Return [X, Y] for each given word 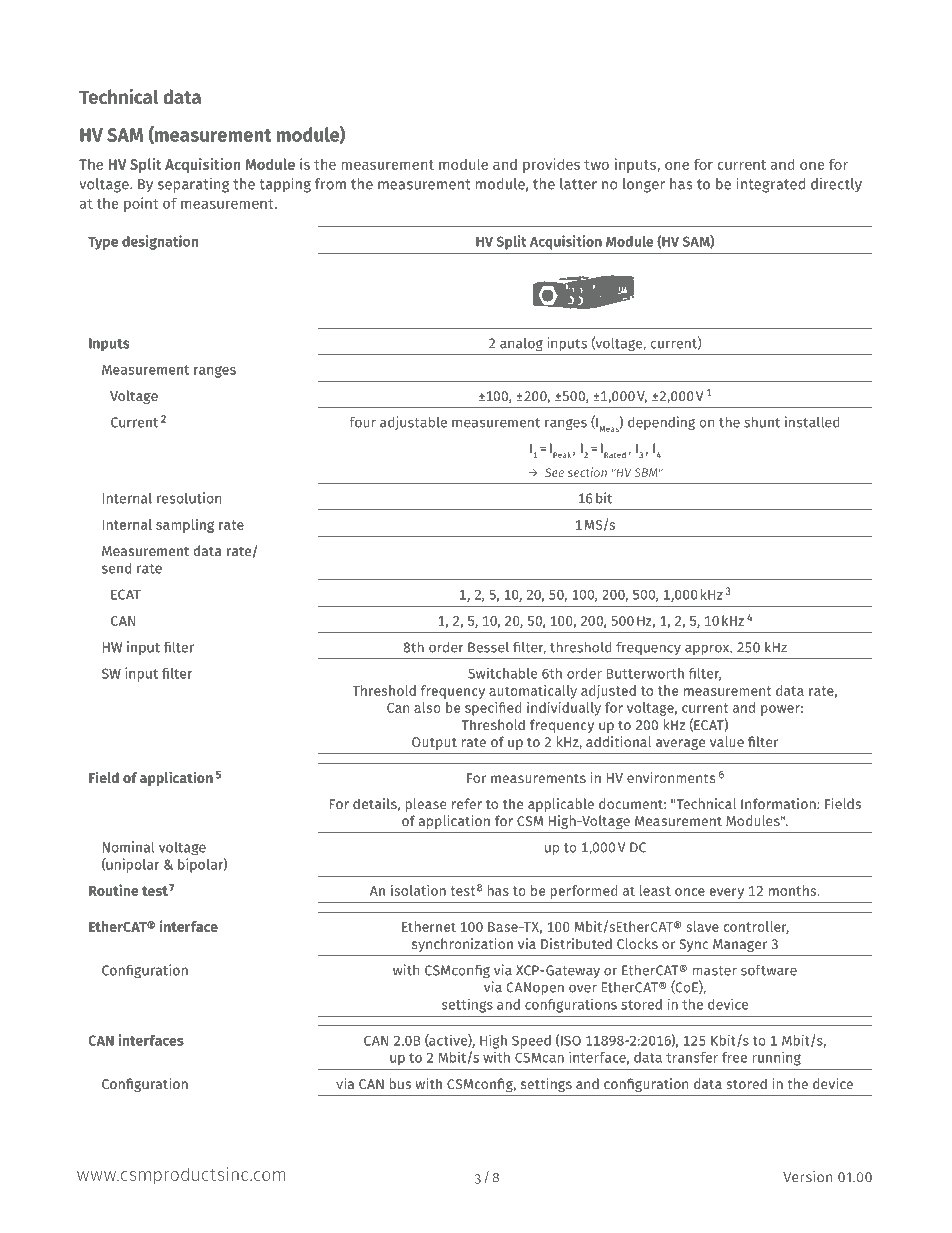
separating [193, 185]
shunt [762, 422]
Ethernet [429, 926]
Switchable [502, 673]
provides [551, 165]
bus [400, 1083]
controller [756, 927]
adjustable [413, 423]
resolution [189, 498]
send [116, 568]
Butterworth [645, 673]
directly [836, 185]
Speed [531, 1042]
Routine [113, 890]
